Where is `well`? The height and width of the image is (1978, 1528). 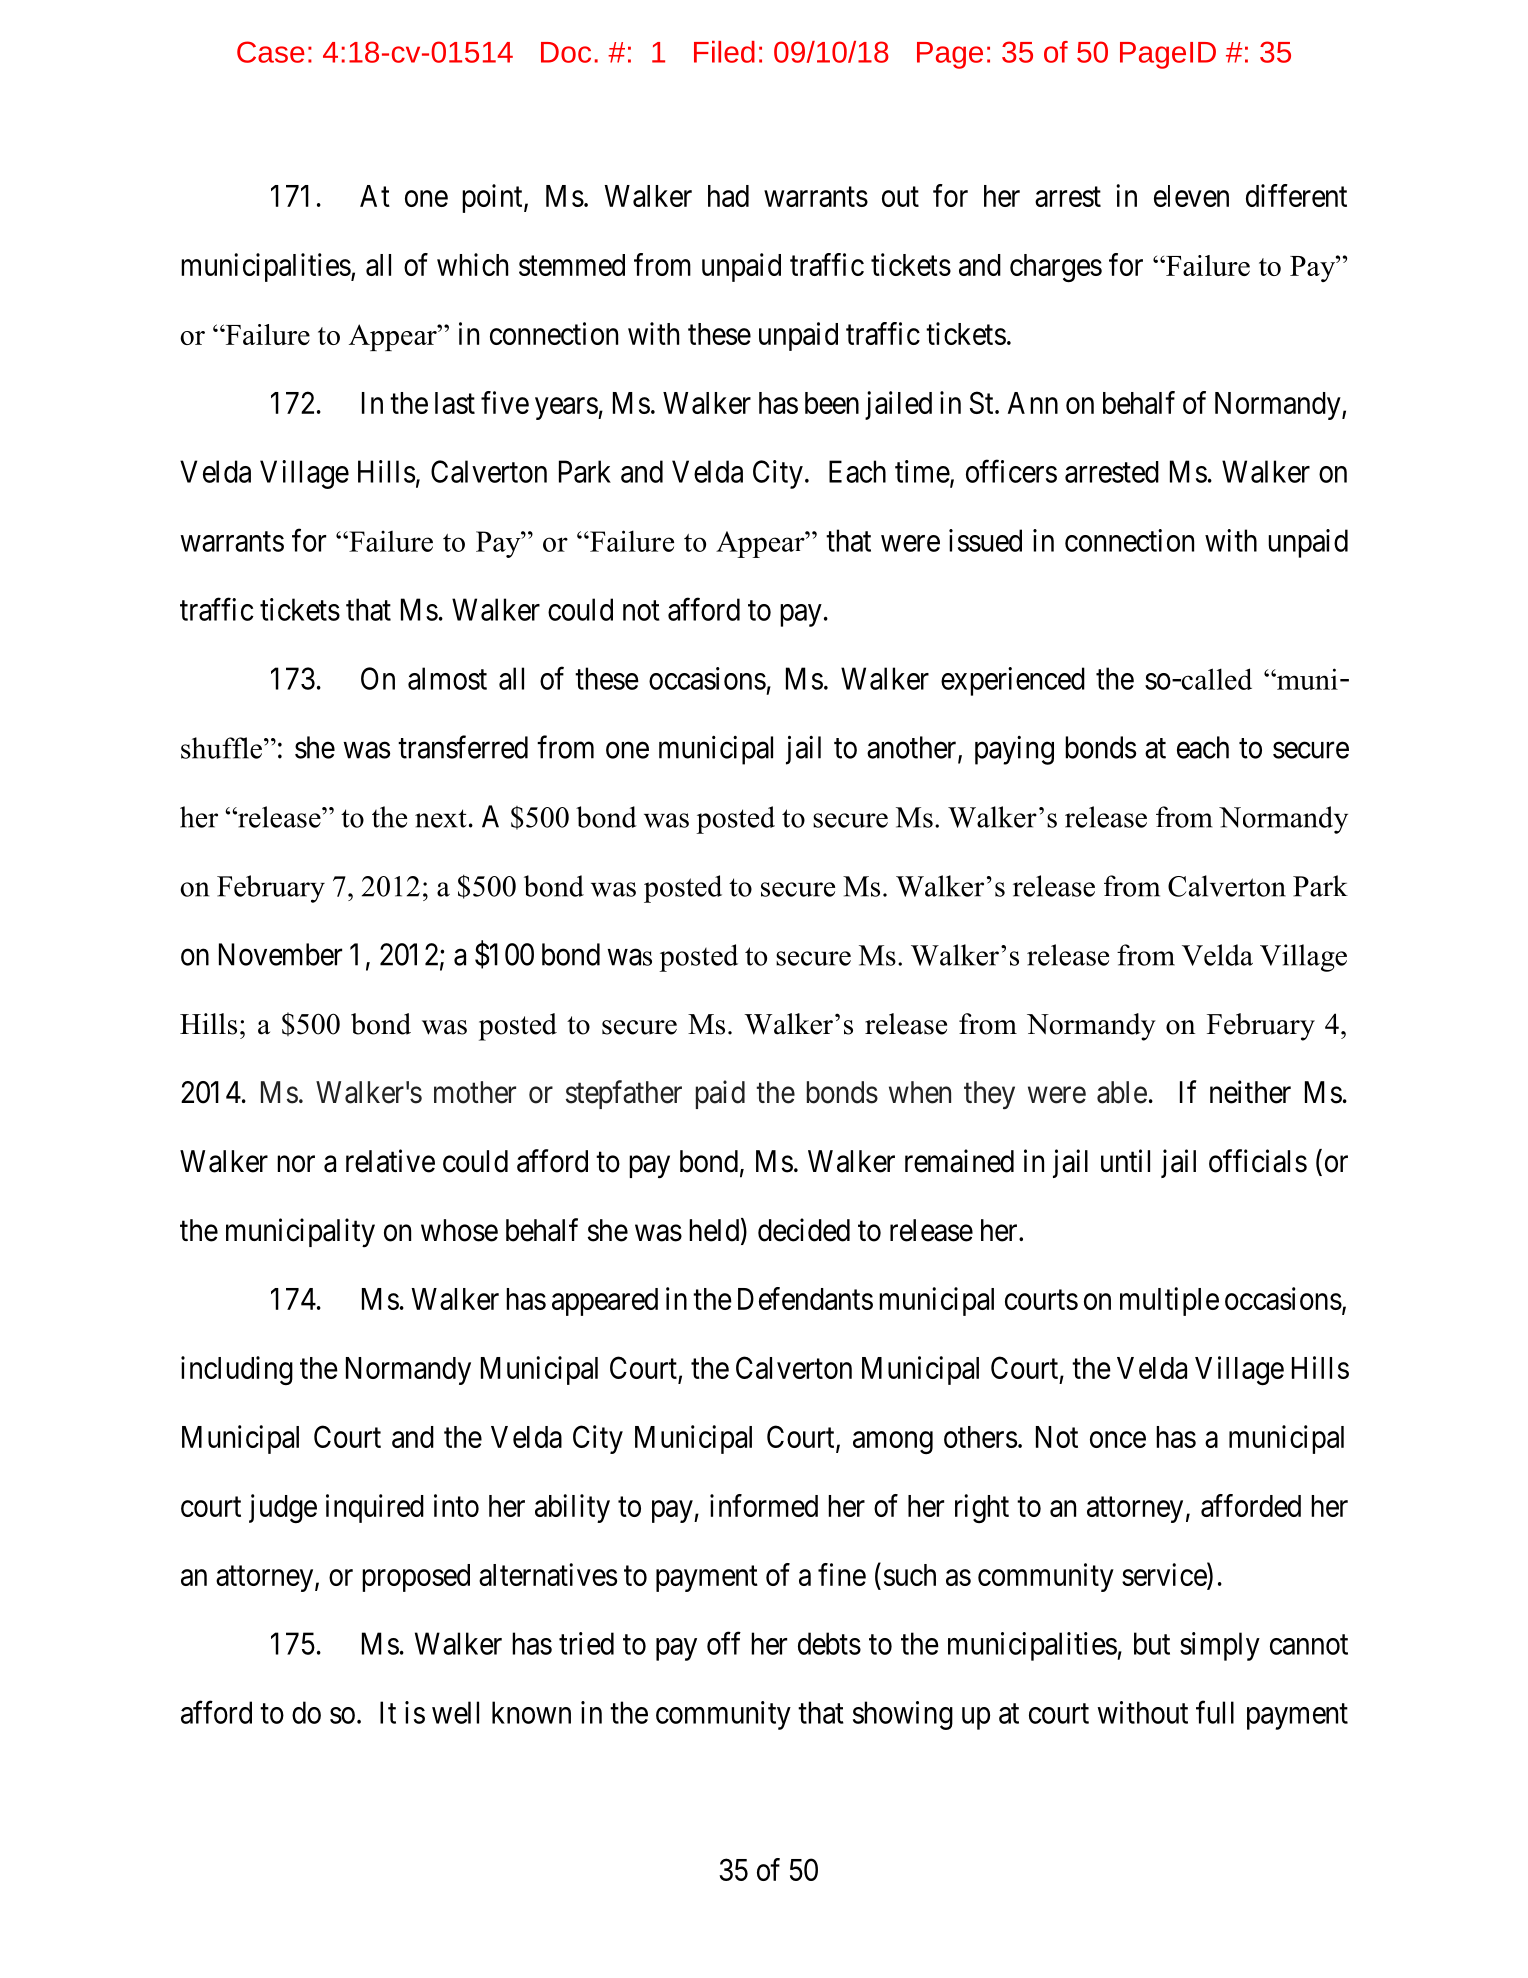 well is located at coordinates (455, 1712).
